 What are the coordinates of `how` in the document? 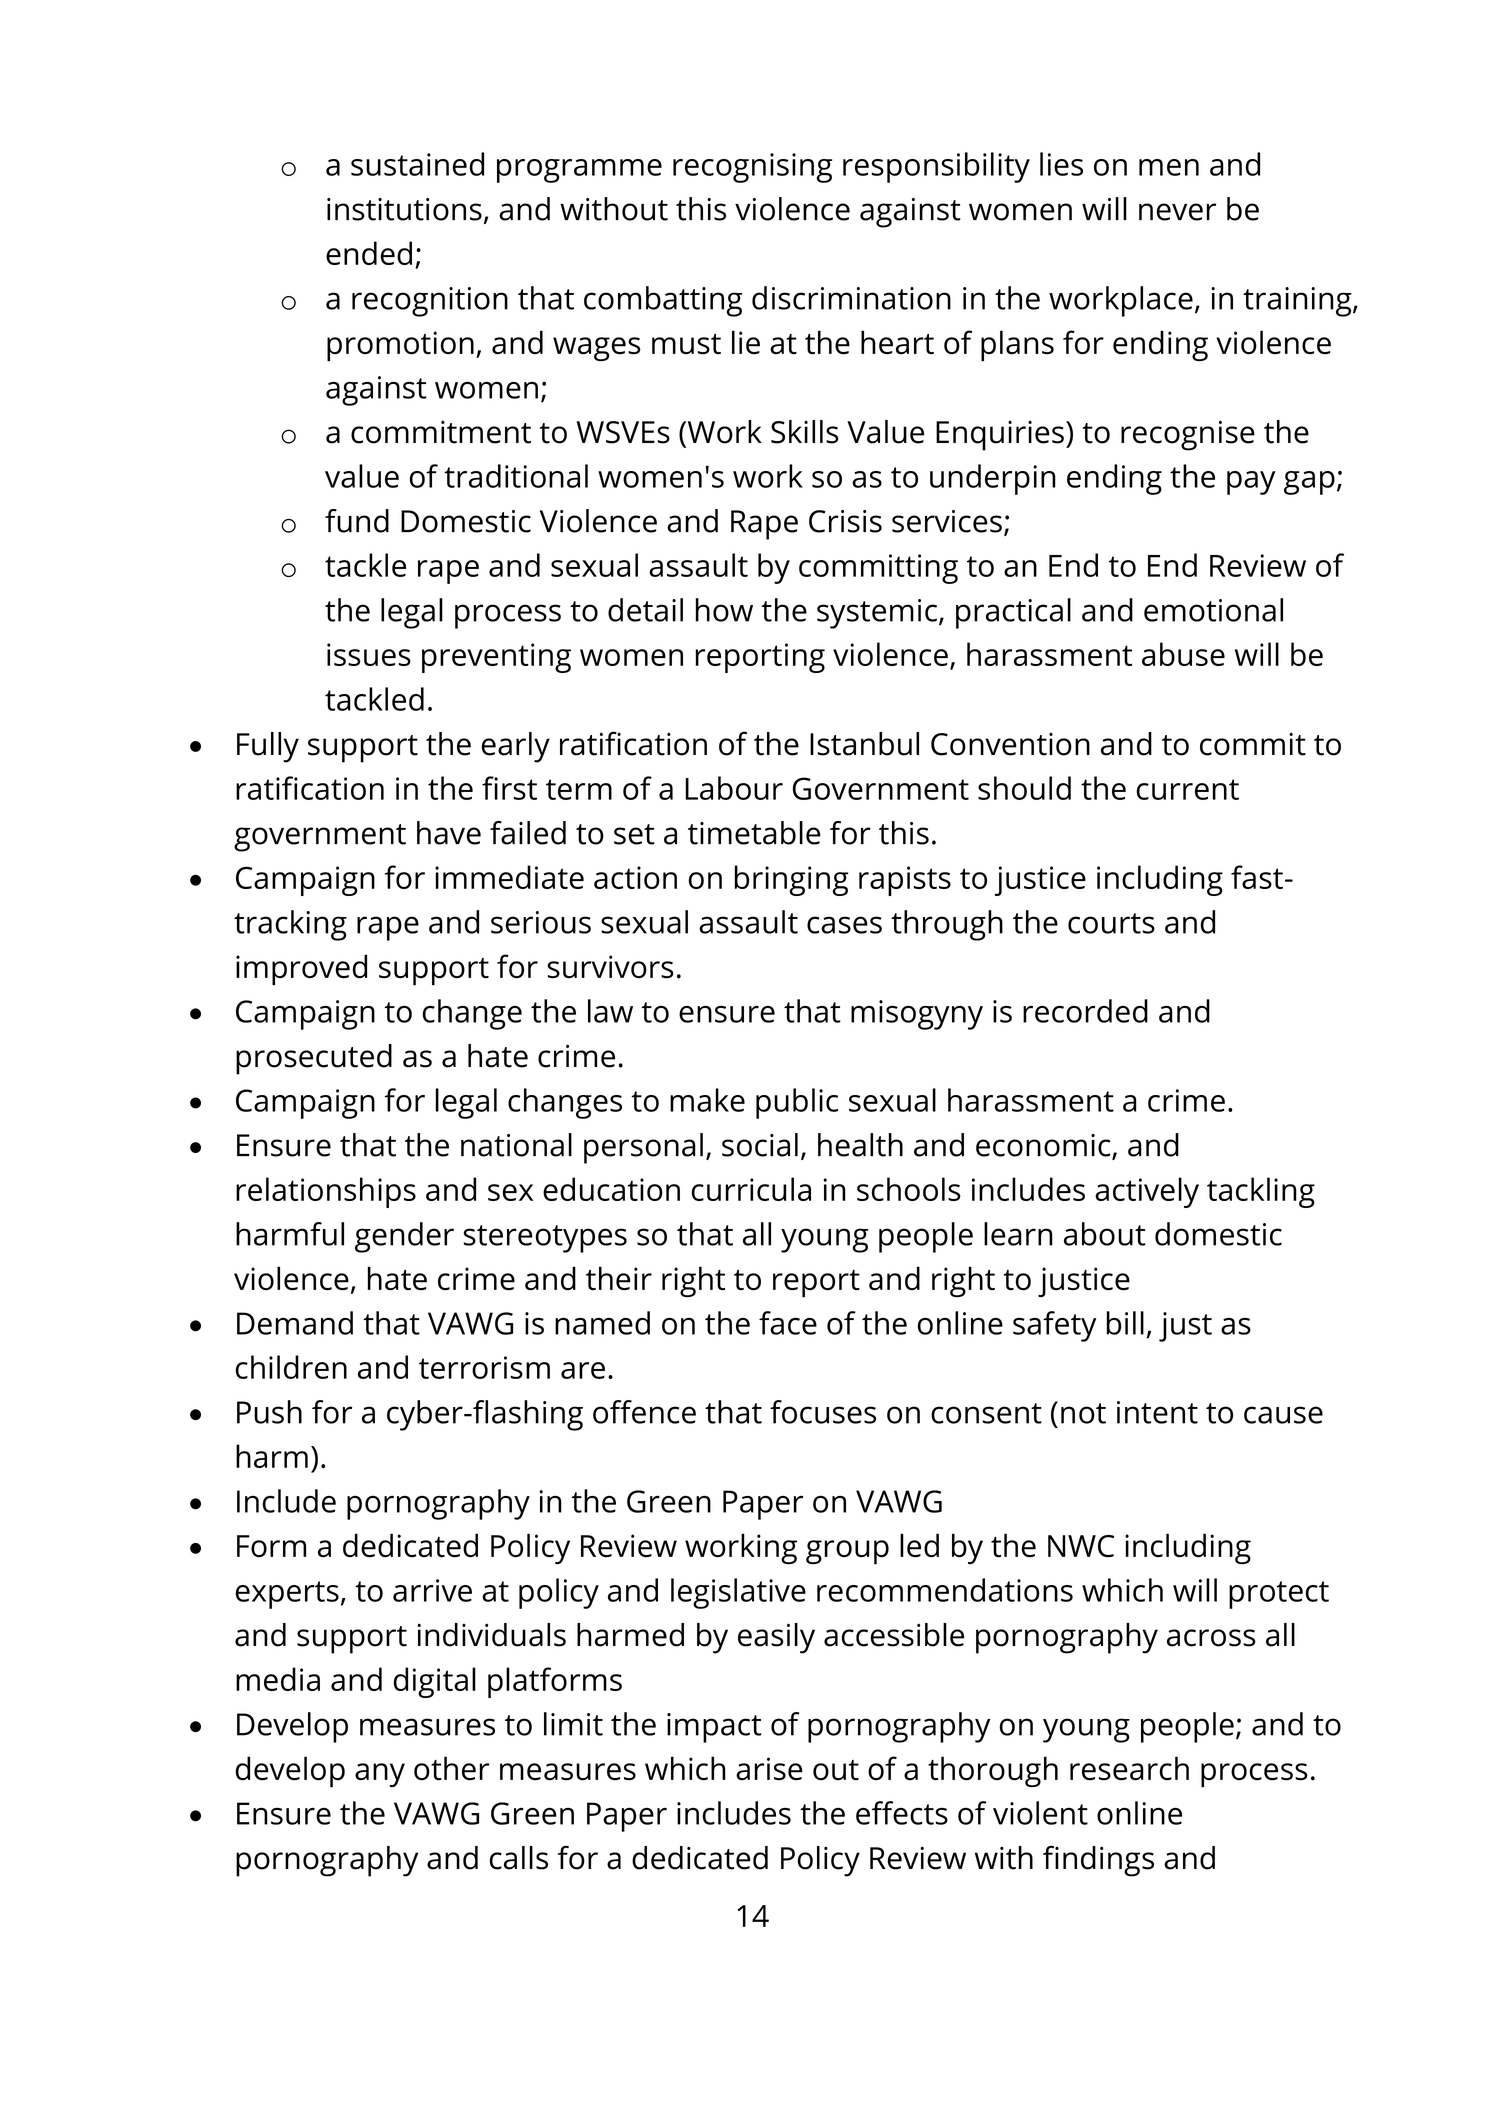 It's located at (724, 610).
